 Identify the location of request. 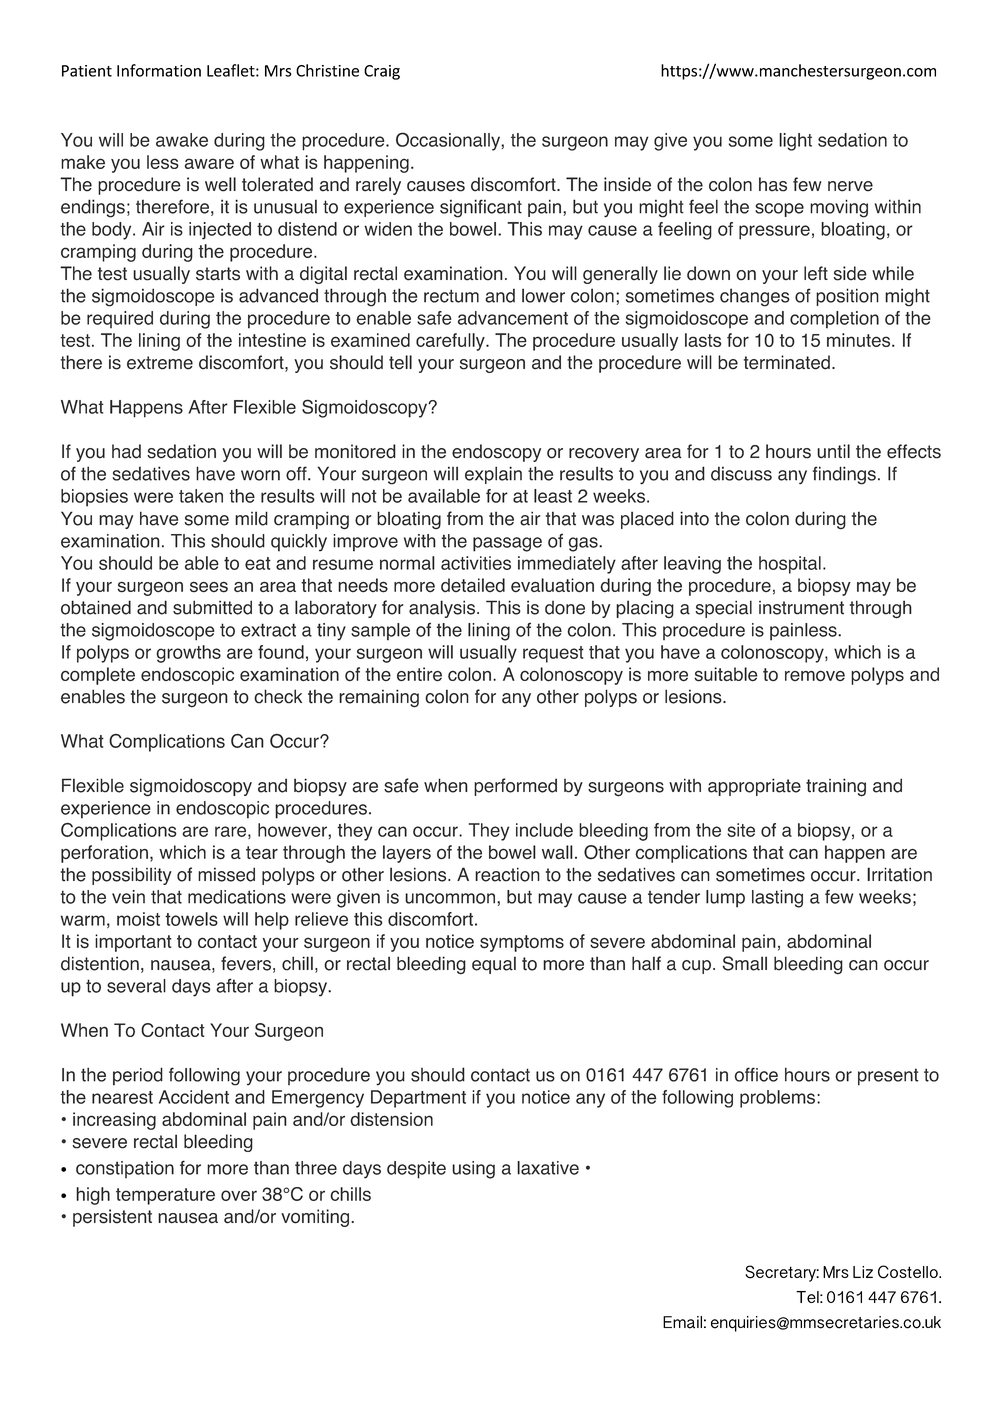
(553, 654).
